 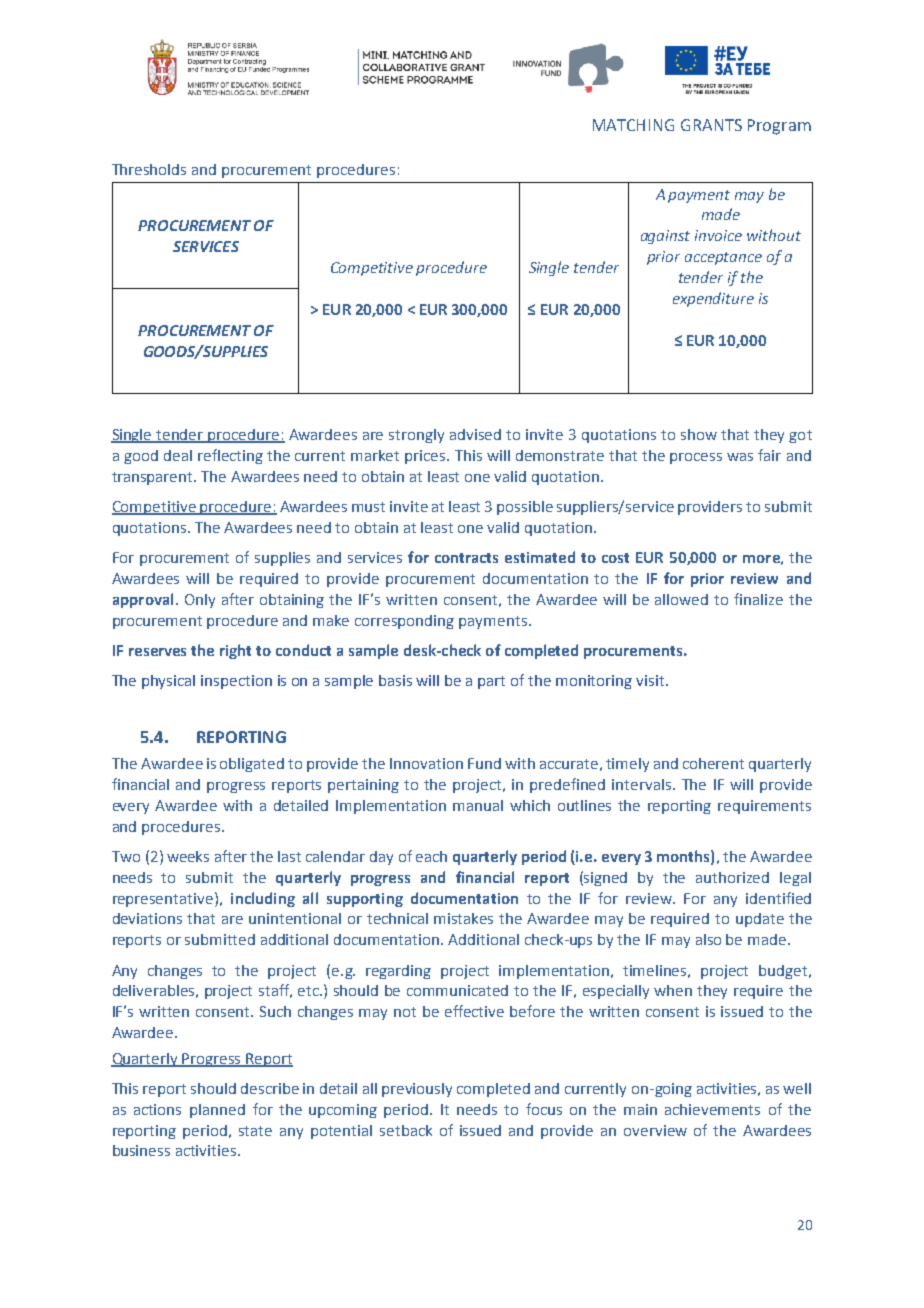 What do you see at coordinates (230, 456) in the page?
I see `reflecting` at bounding box center [230, 456].
